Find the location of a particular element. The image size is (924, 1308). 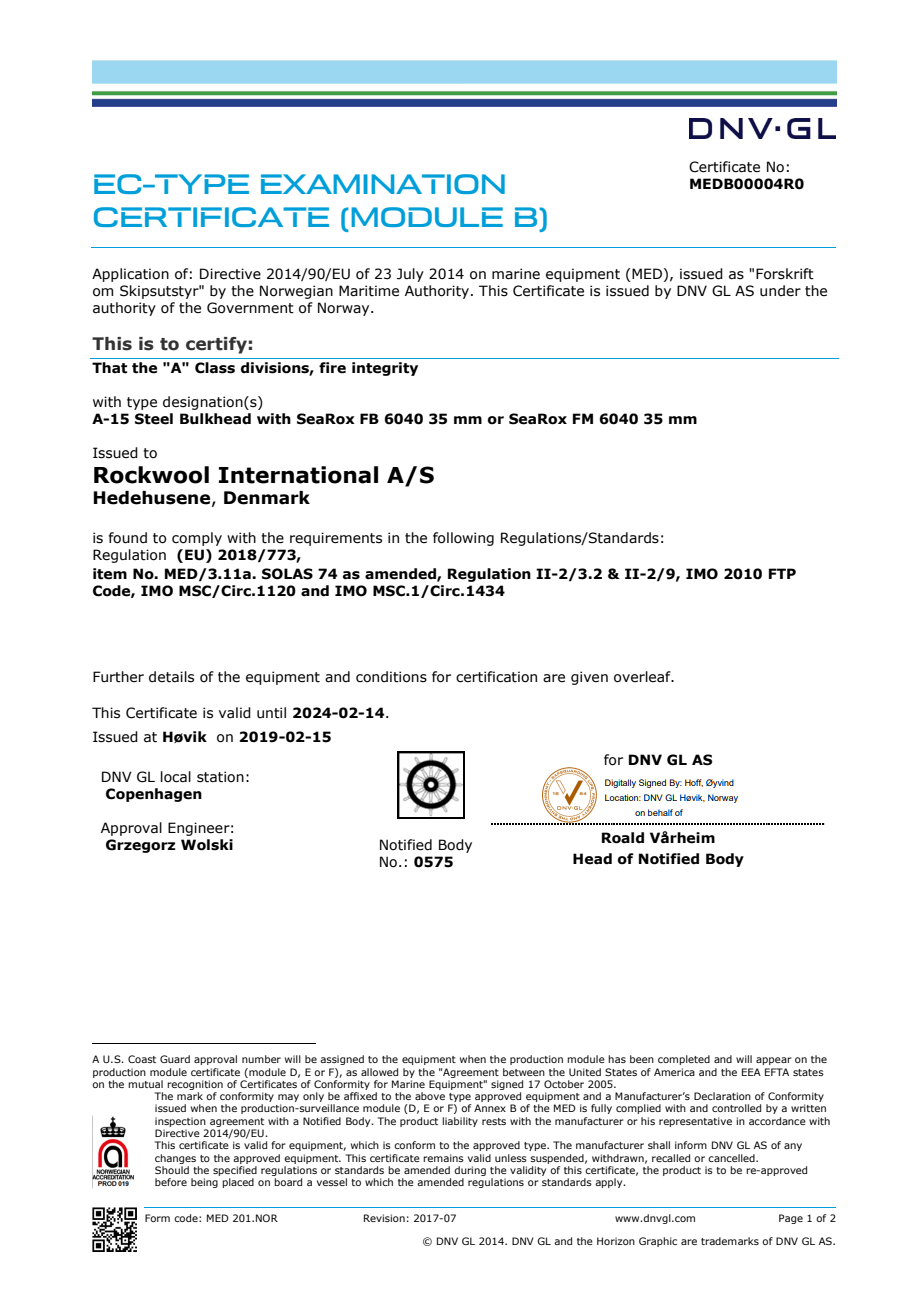

given is located at coordinates (589, 678).
